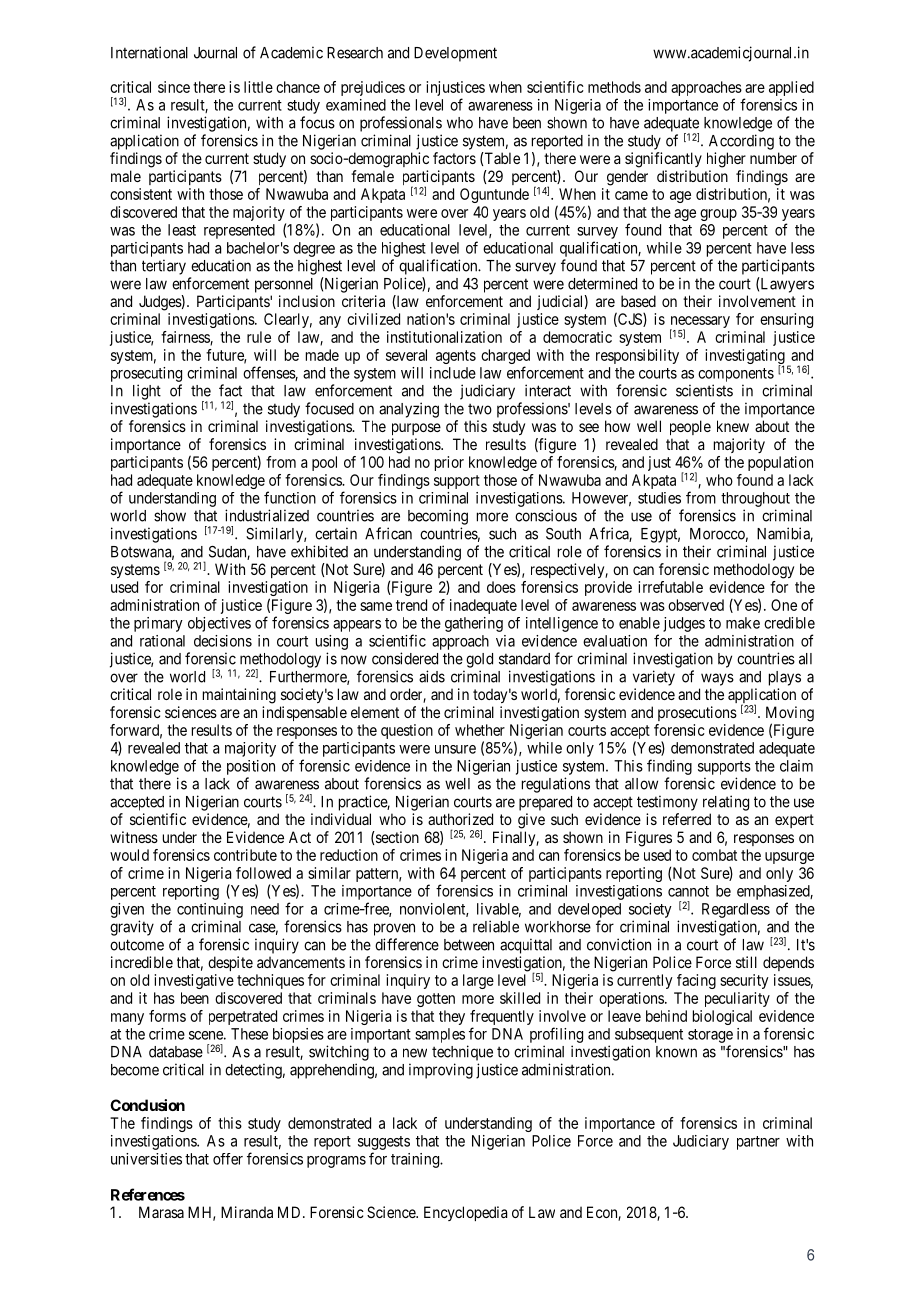  Describe the element at coordinates (743, 623) in the screenshot. I see `make` at that location.
